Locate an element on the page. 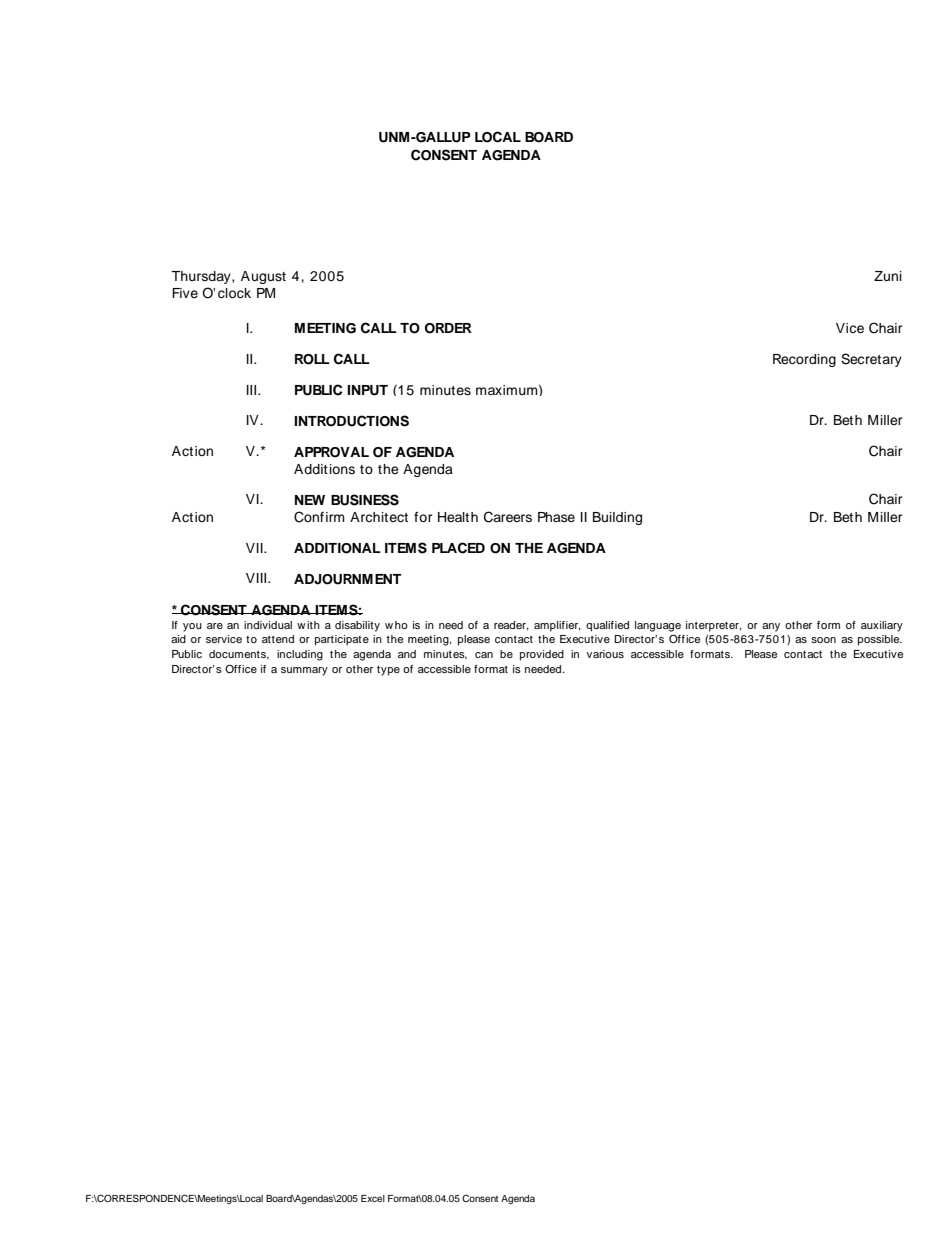  type is located at coordinates (388, 671).
